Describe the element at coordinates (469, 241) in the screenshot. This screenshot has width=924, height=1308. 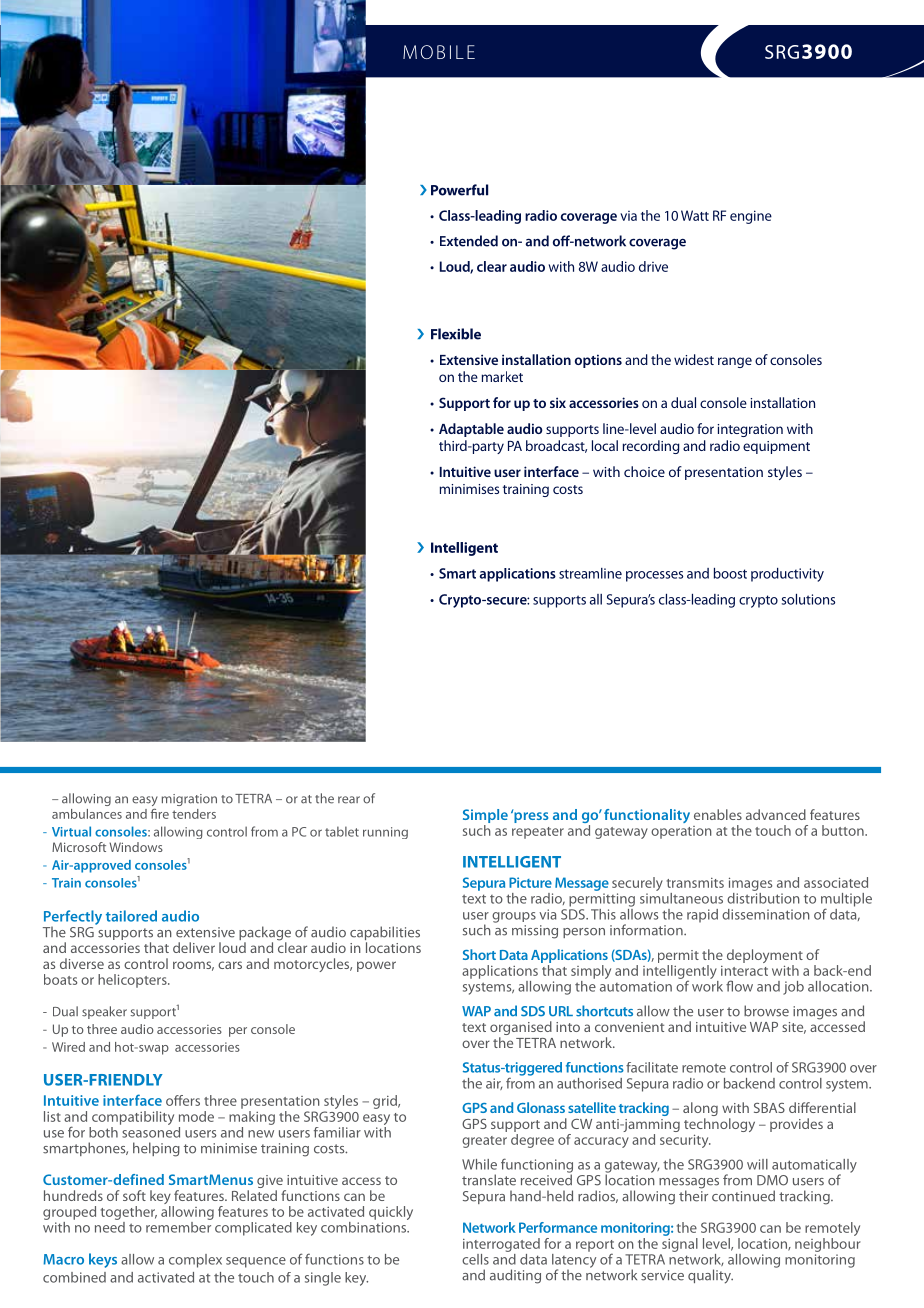
I see `Extended` at that location.
